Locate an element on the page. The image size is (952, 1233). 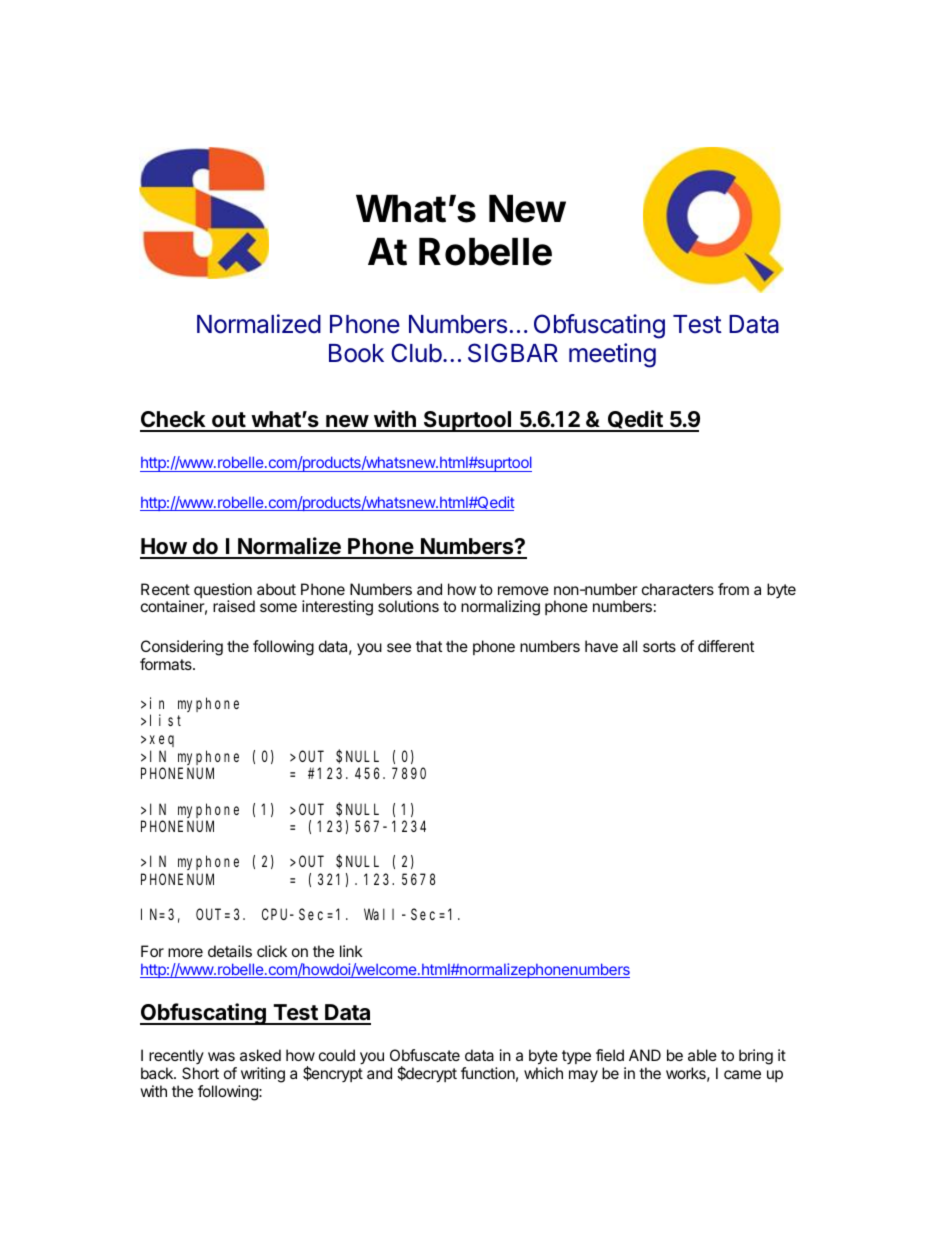
characters is located at coordinates (678, 589).
